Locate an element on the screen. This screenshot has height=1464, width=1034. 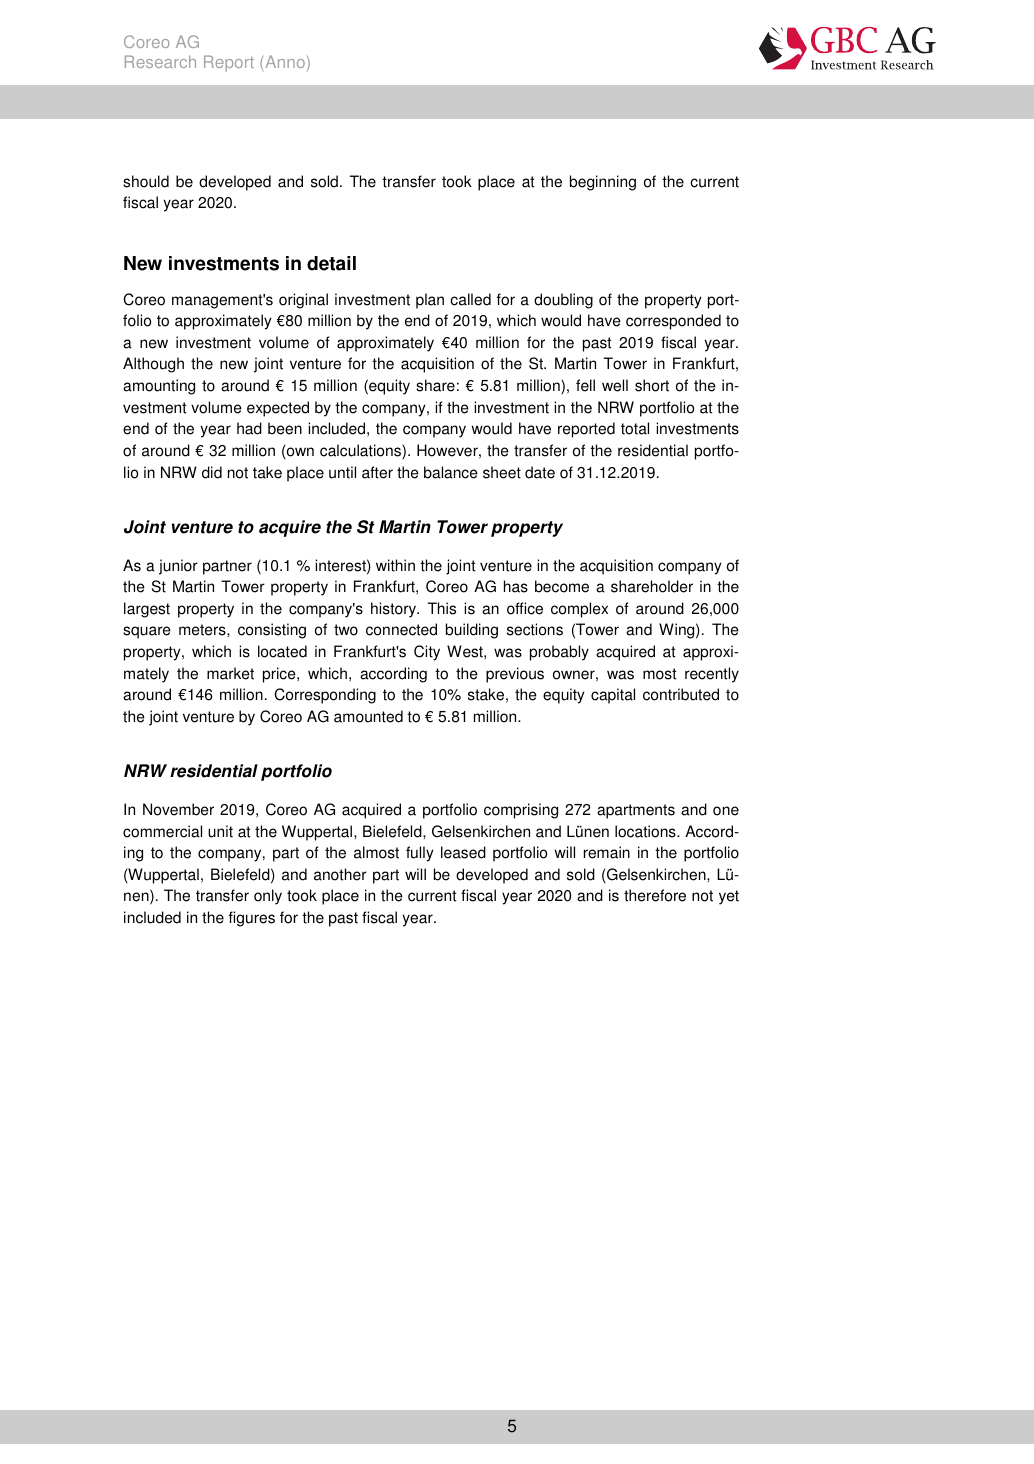
corresponded is located at coordinates (673, 322).
